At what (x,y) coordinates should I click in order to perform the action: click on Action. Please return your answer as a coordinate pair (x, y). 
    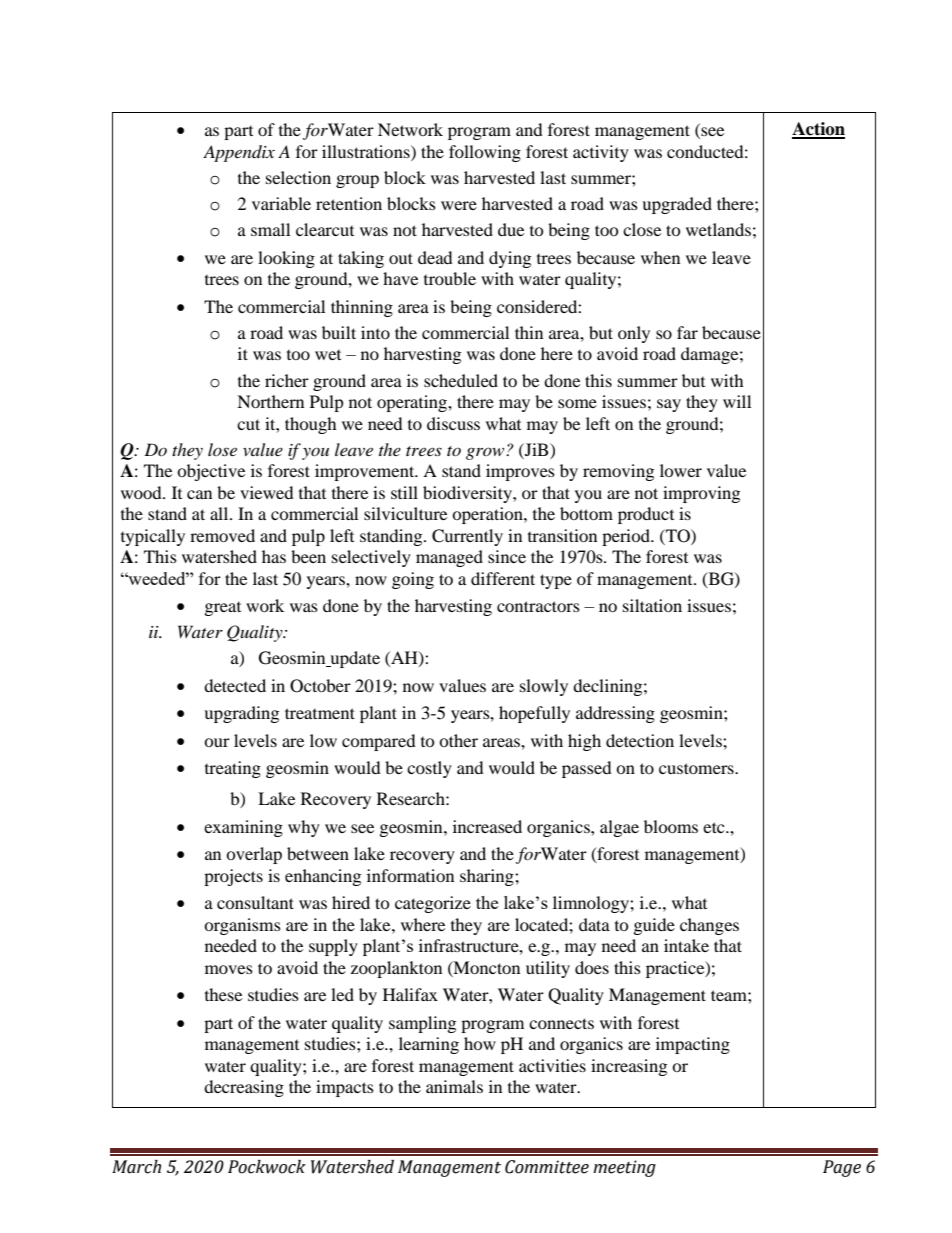
    Looking at the image, I should click on (818, 130).
